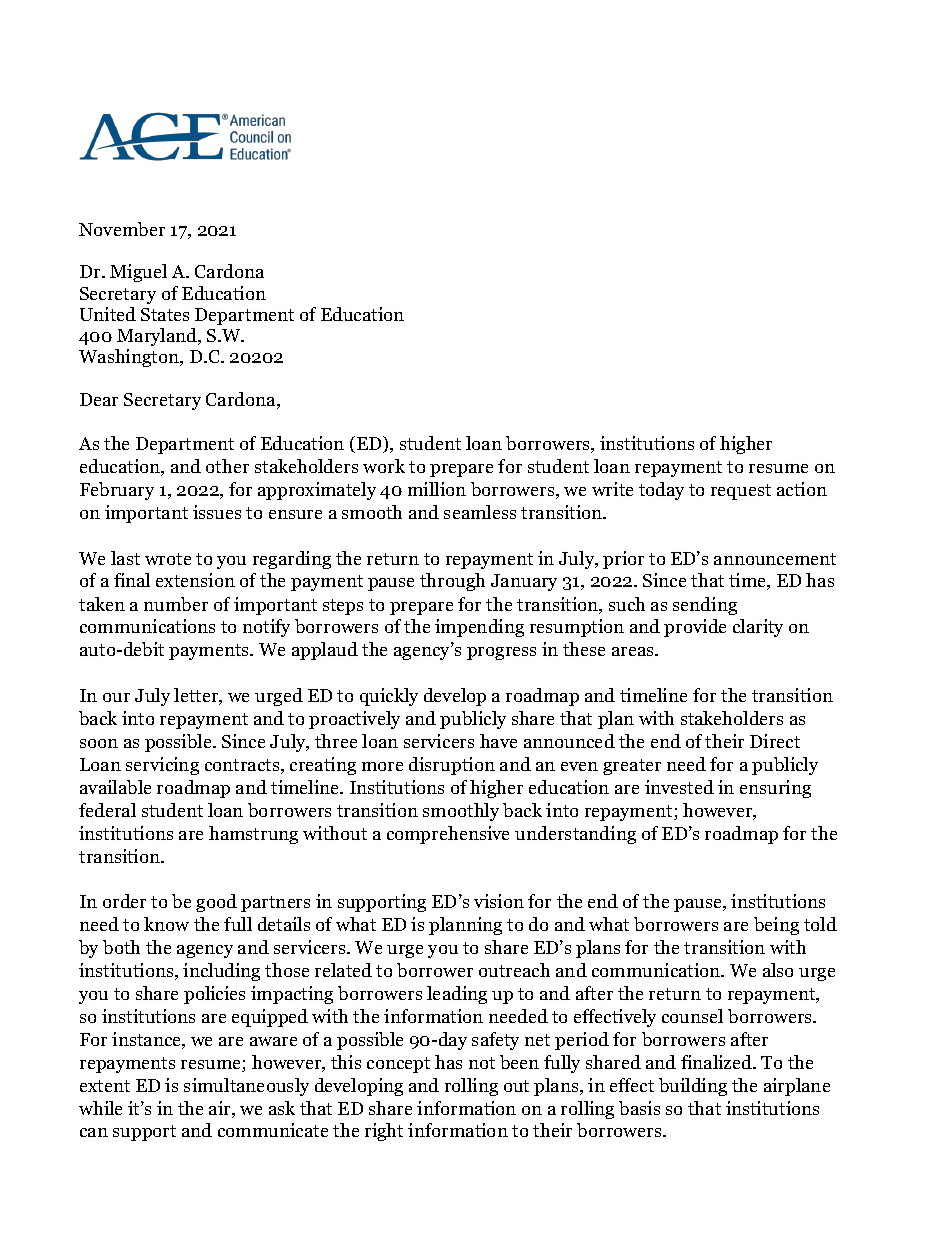 This screenshot has height=1233, width=952. What do you see at coordinates (253, 835) in the screenshot?
I see `hamstrung` at bounding box center [253, 835].
